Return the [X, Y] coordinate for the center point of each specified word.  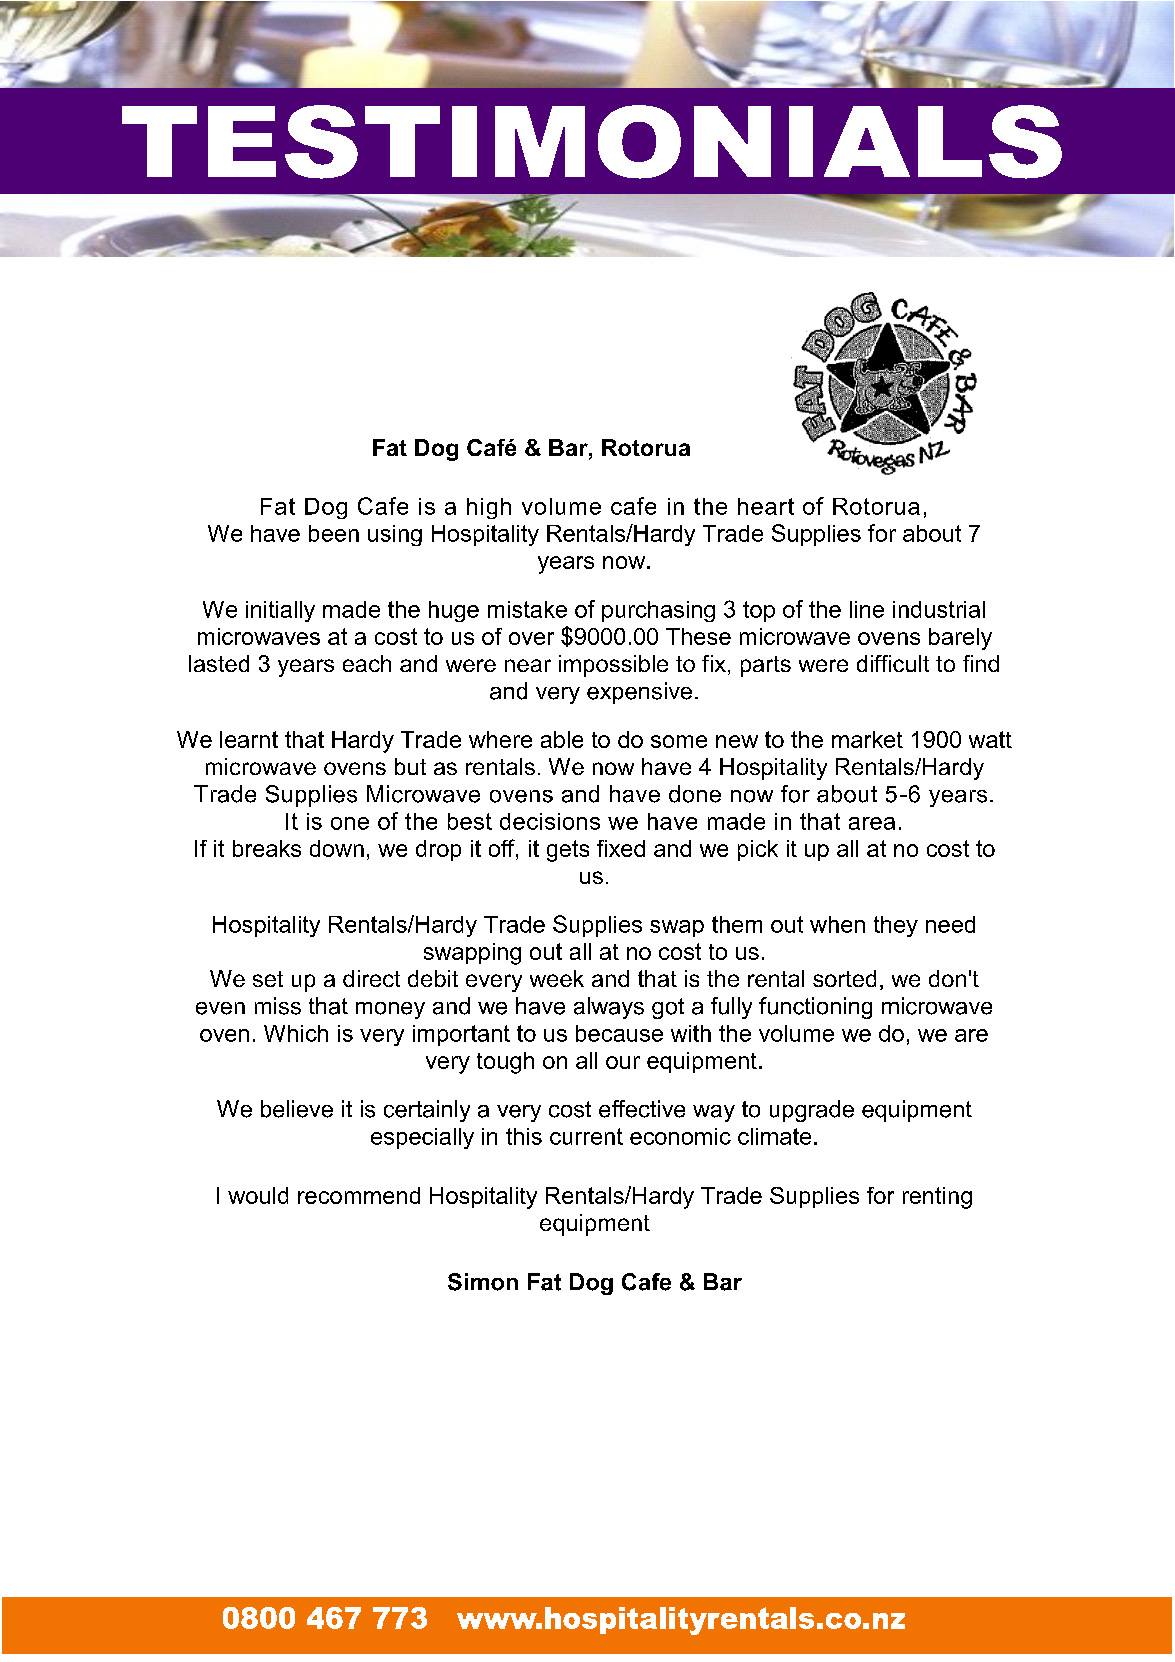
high [489, 508]
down [337, 848]
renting [937, 1198]
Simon [483, 1282]
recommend [359, 1195]
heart [766, 506]
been [334, 533]
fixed [621, 848]
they [896, 926]
